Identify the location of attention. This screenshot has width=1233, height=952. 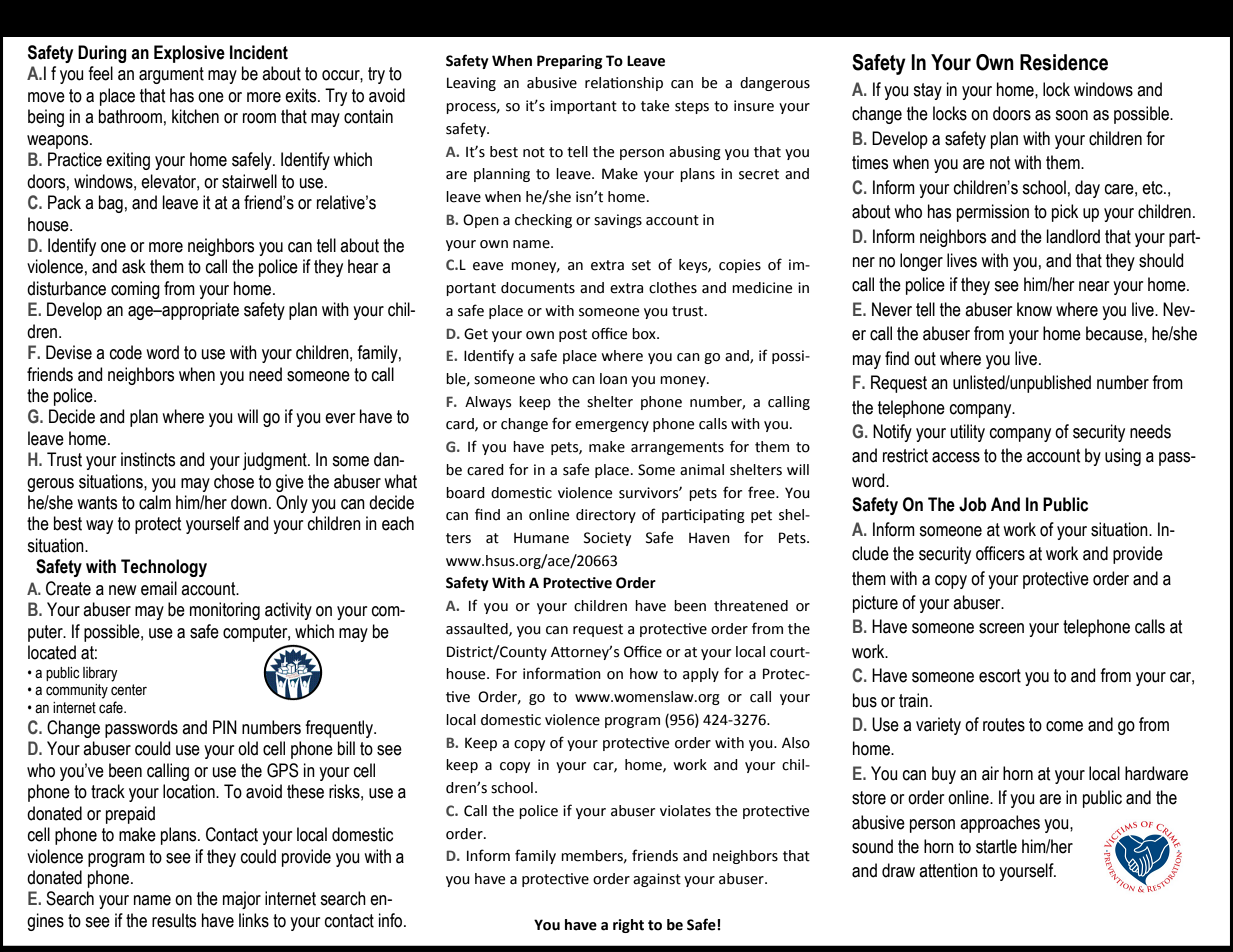
(948, 870).
